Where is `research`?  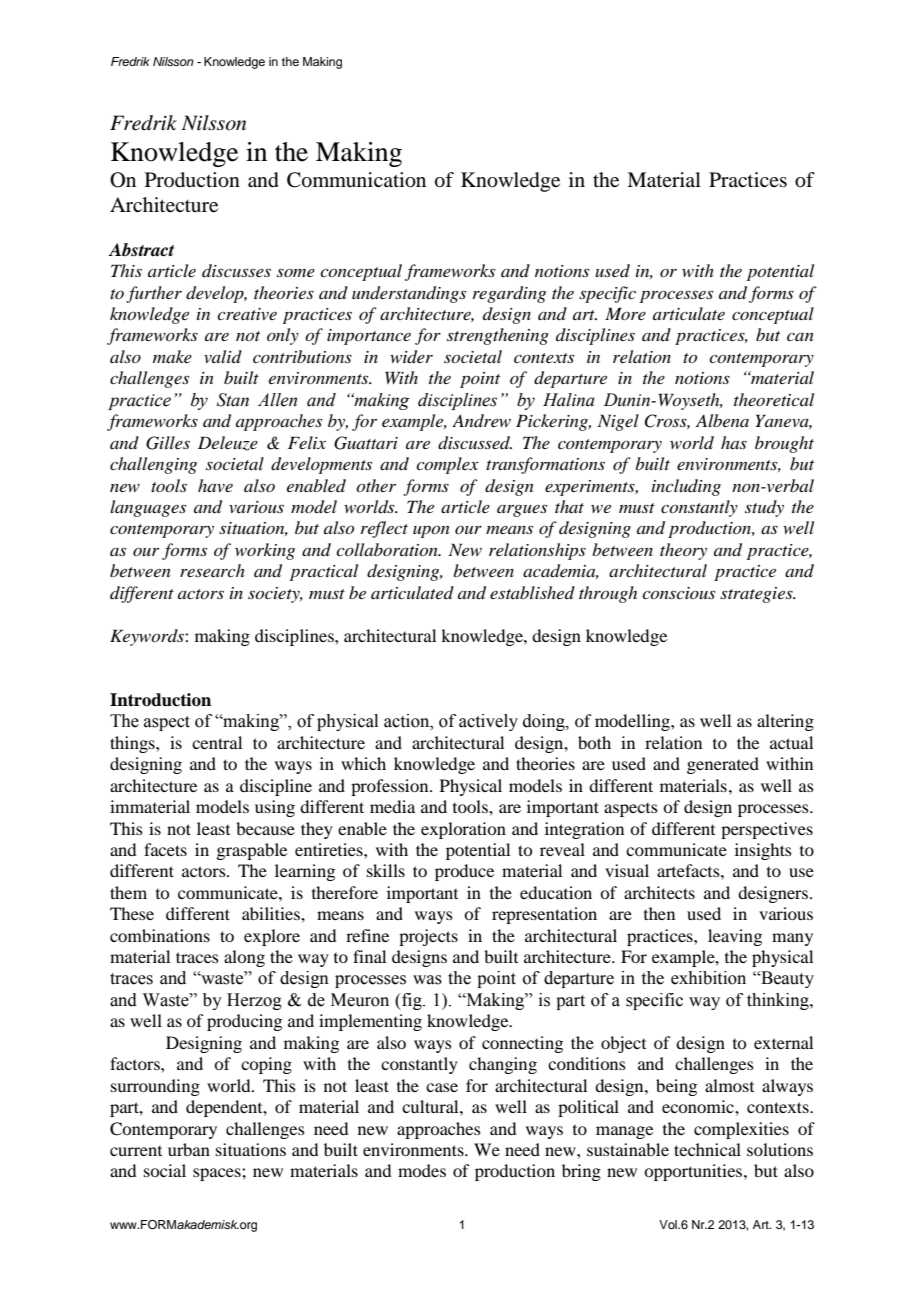
research is located at coordinates (212, 570).
